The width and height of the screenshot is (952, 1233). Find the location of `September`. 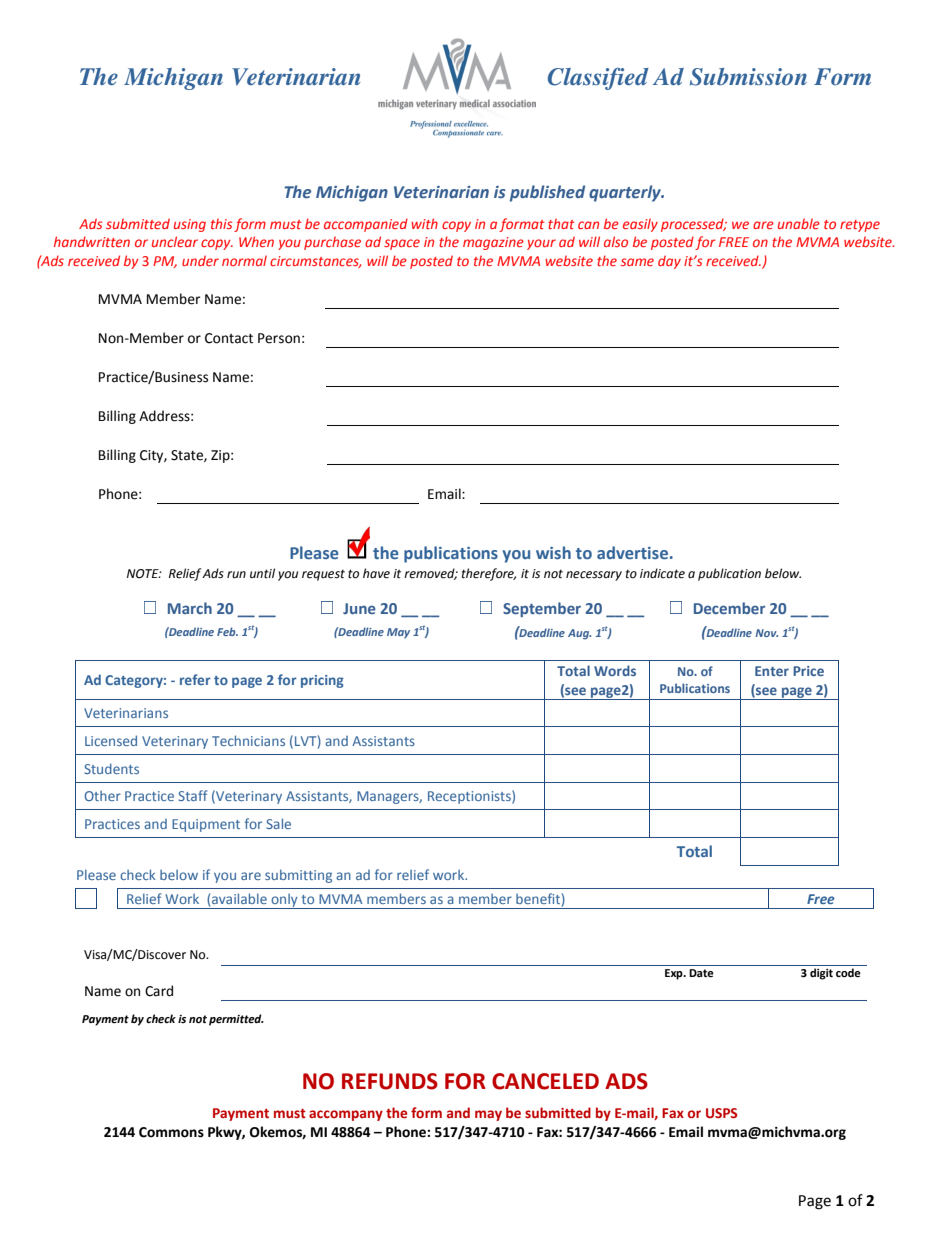

September is located at coordinates (542, 609).
